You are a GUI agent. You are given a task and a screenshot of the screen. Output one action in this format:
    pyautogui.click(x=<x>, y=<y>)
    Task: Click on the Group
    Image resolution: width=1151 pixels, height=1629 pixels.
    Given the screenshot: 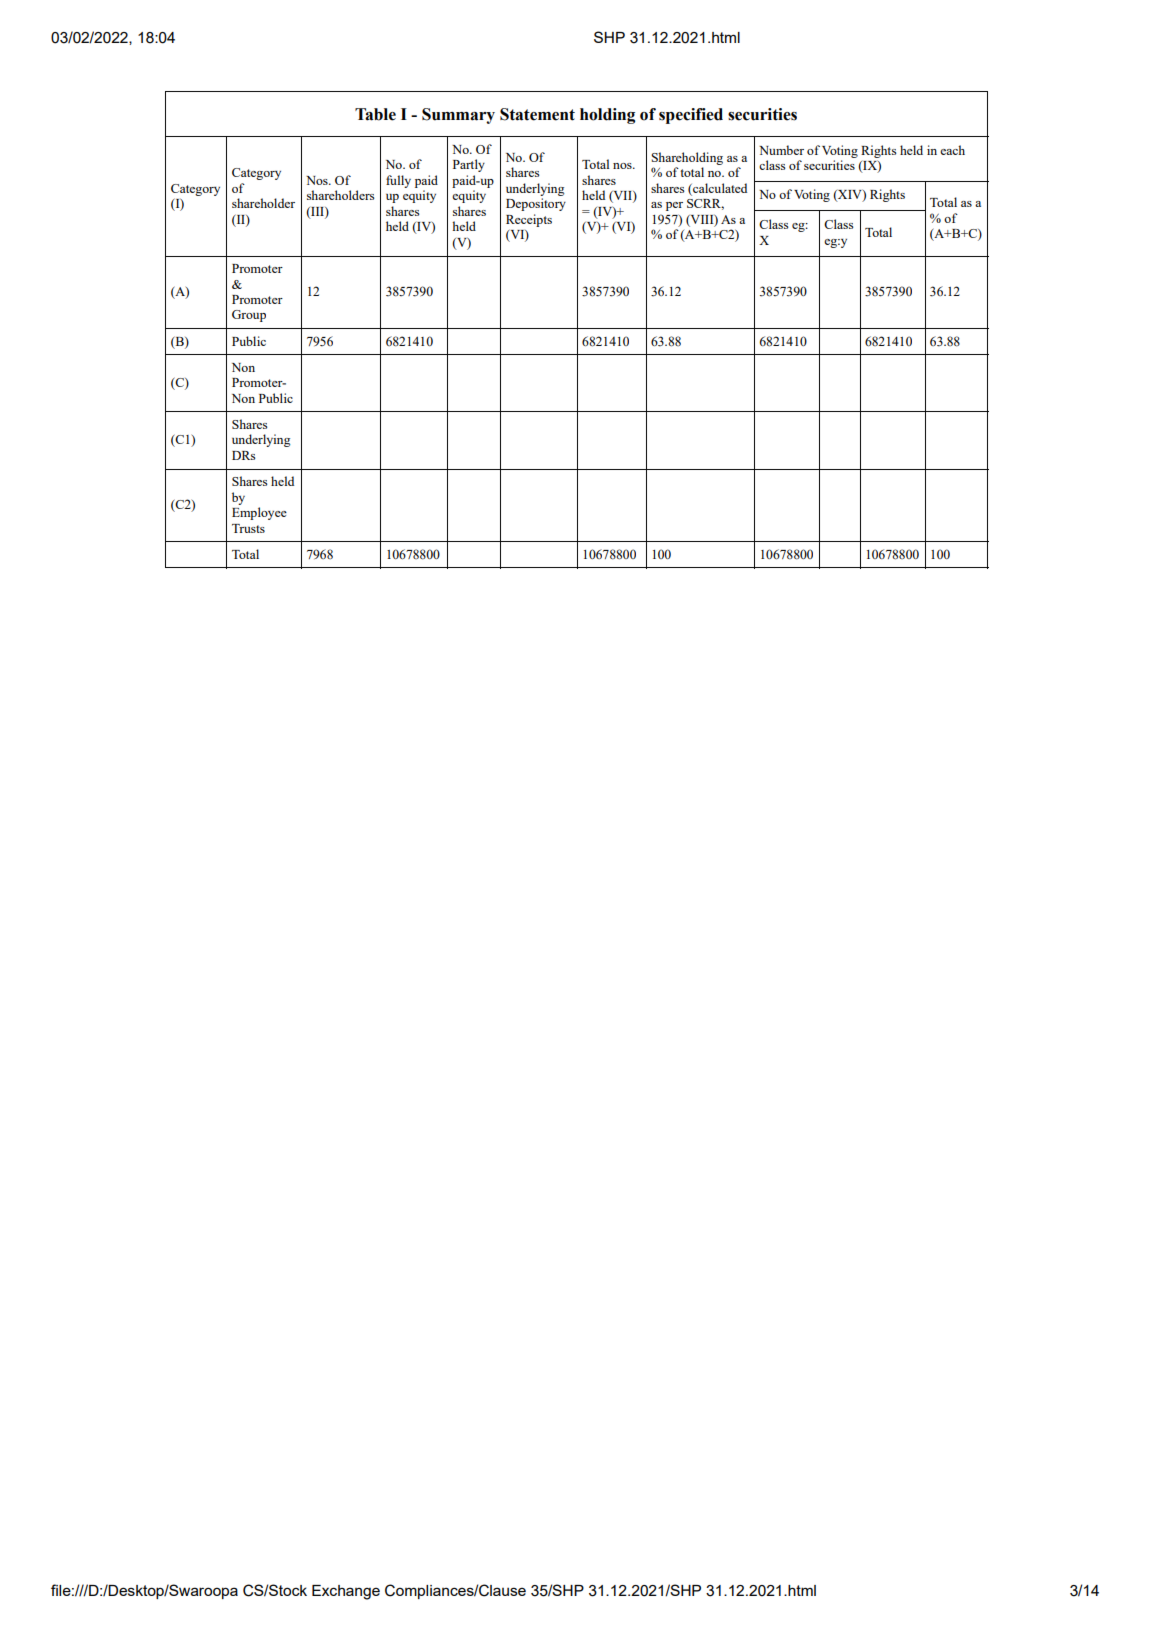 What is the action you would take?
    pyautogui.click(x=249, y=316)
